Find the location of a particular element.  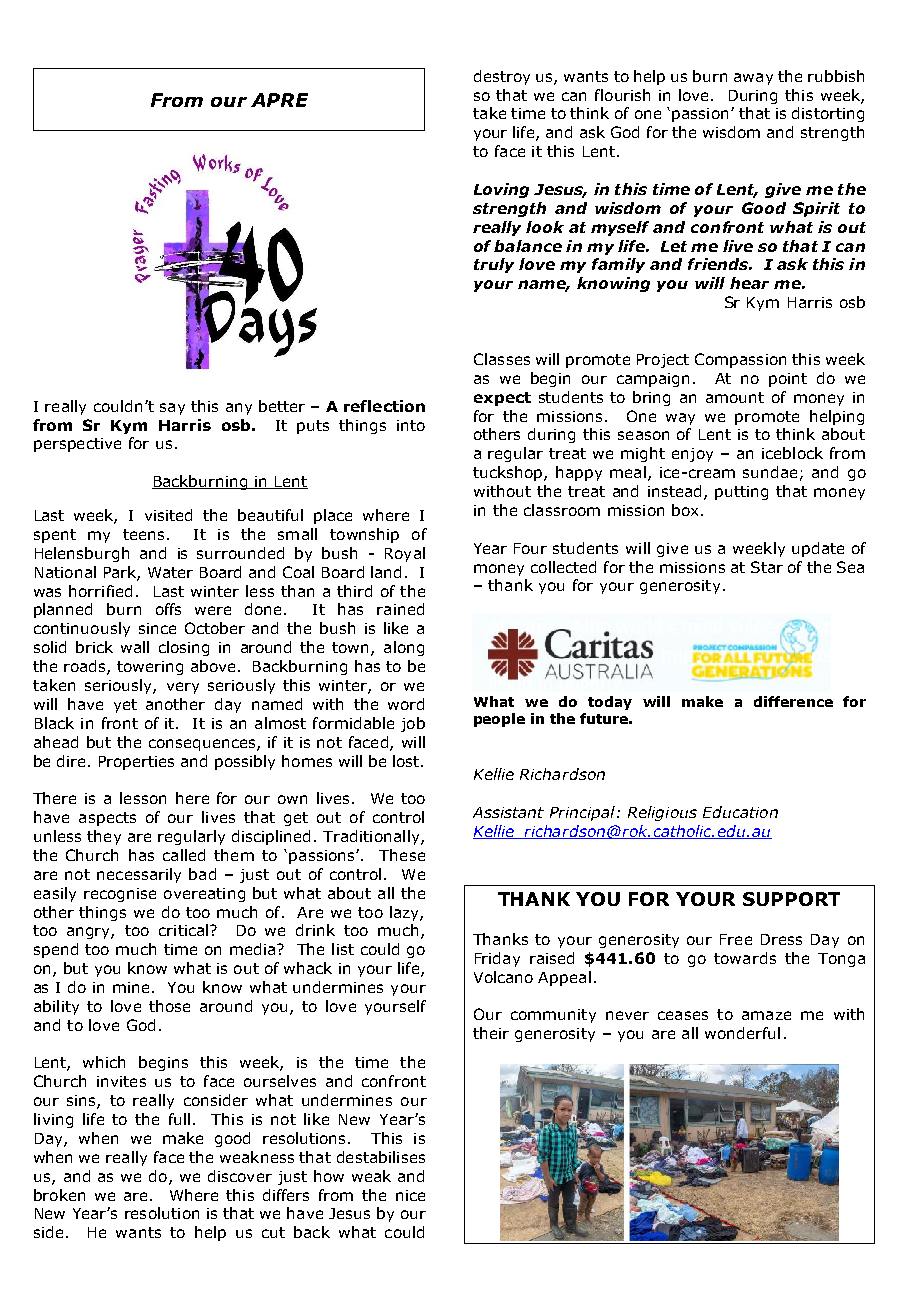

Loving is located at coordinates (501, 190).
